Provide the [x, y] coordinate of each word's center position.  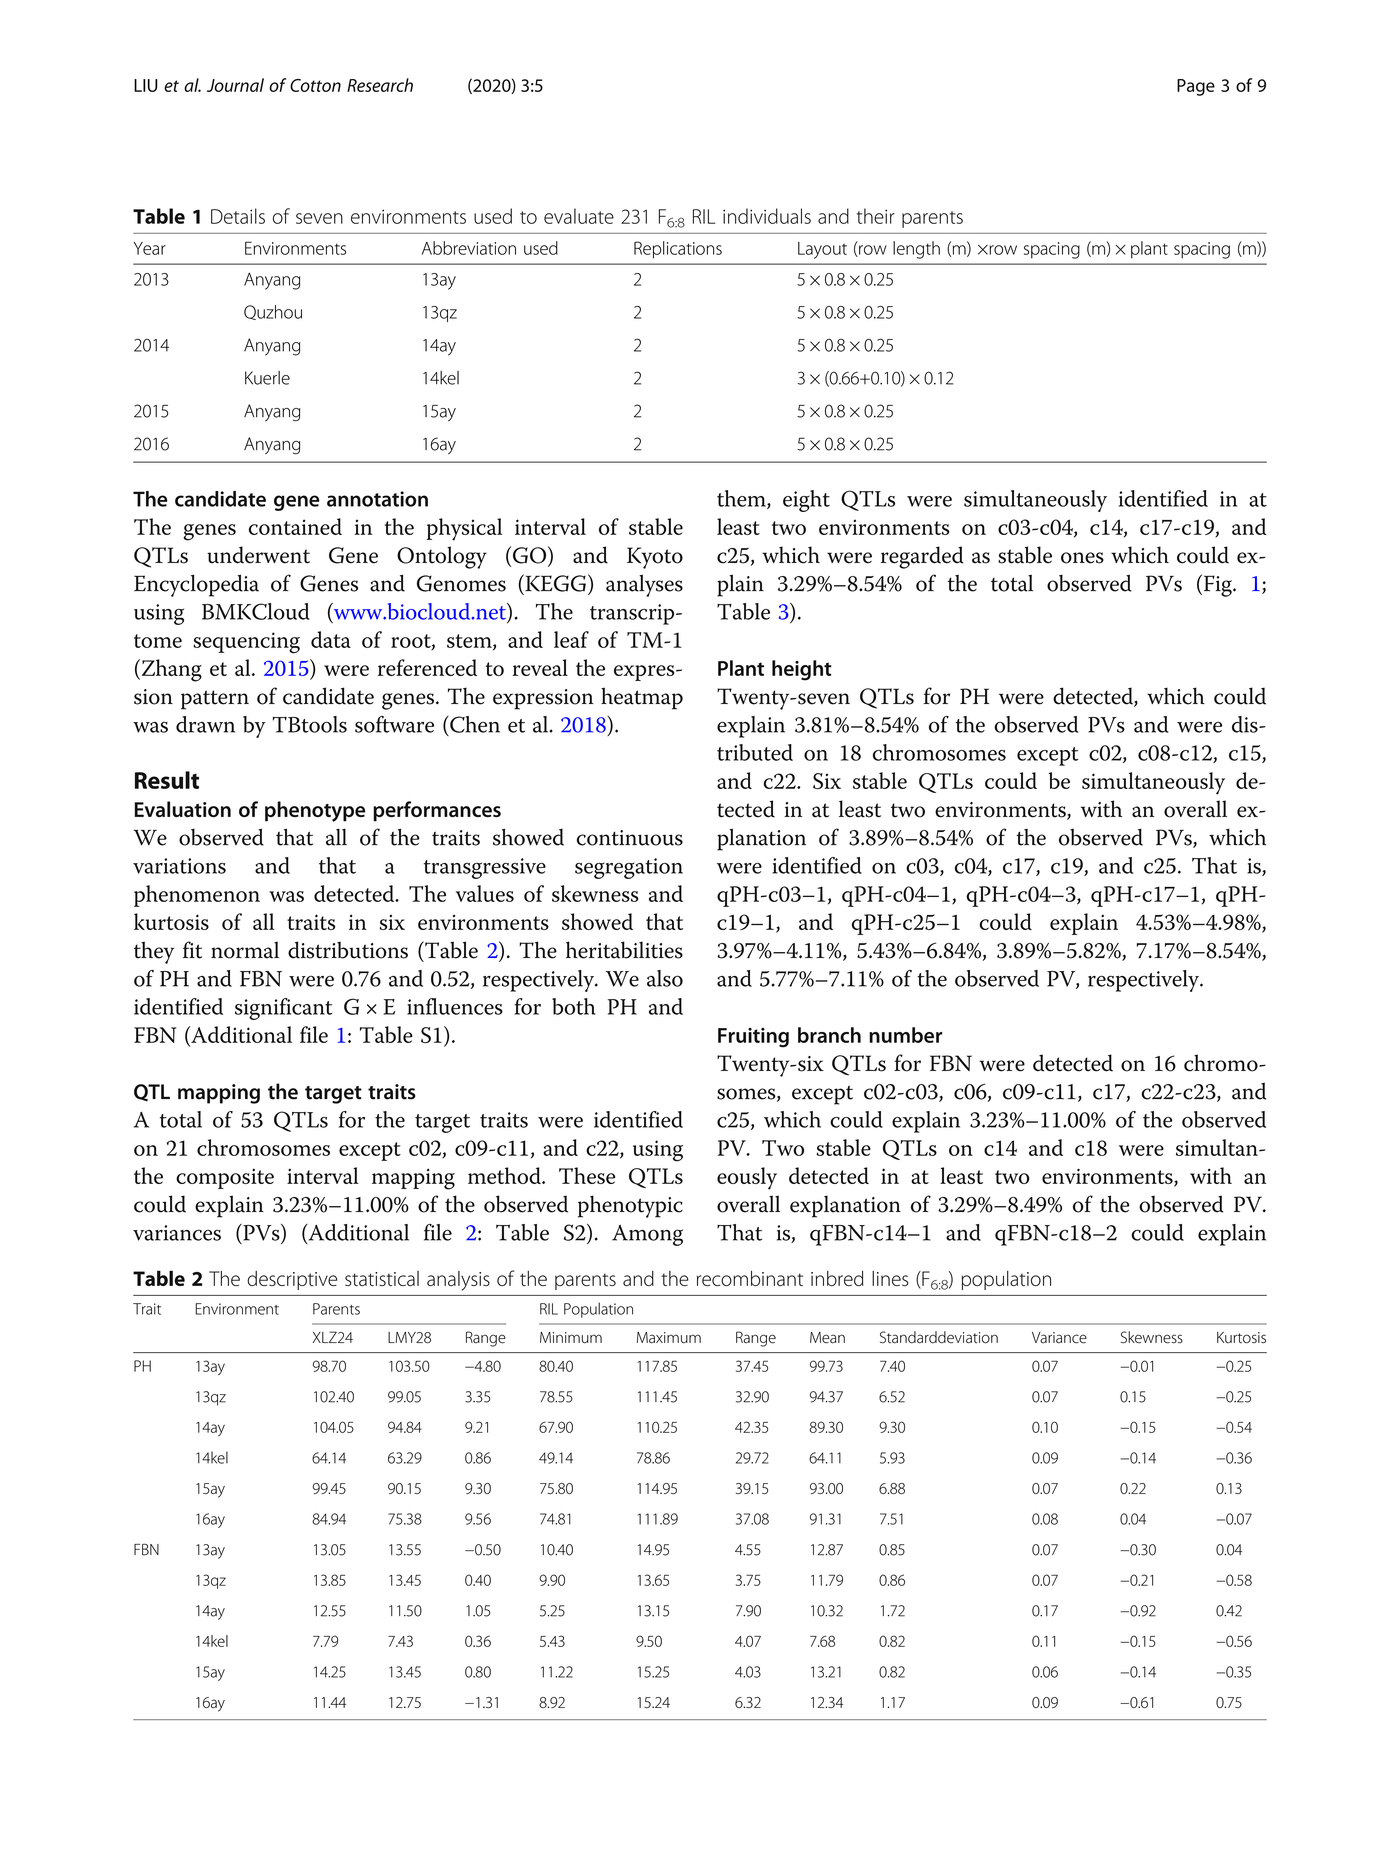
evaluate [579, 216]
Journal [235, 85]
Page [1196, 87]
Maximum [669, 1338]
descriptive [292, 1280]
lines [890, 1278]
